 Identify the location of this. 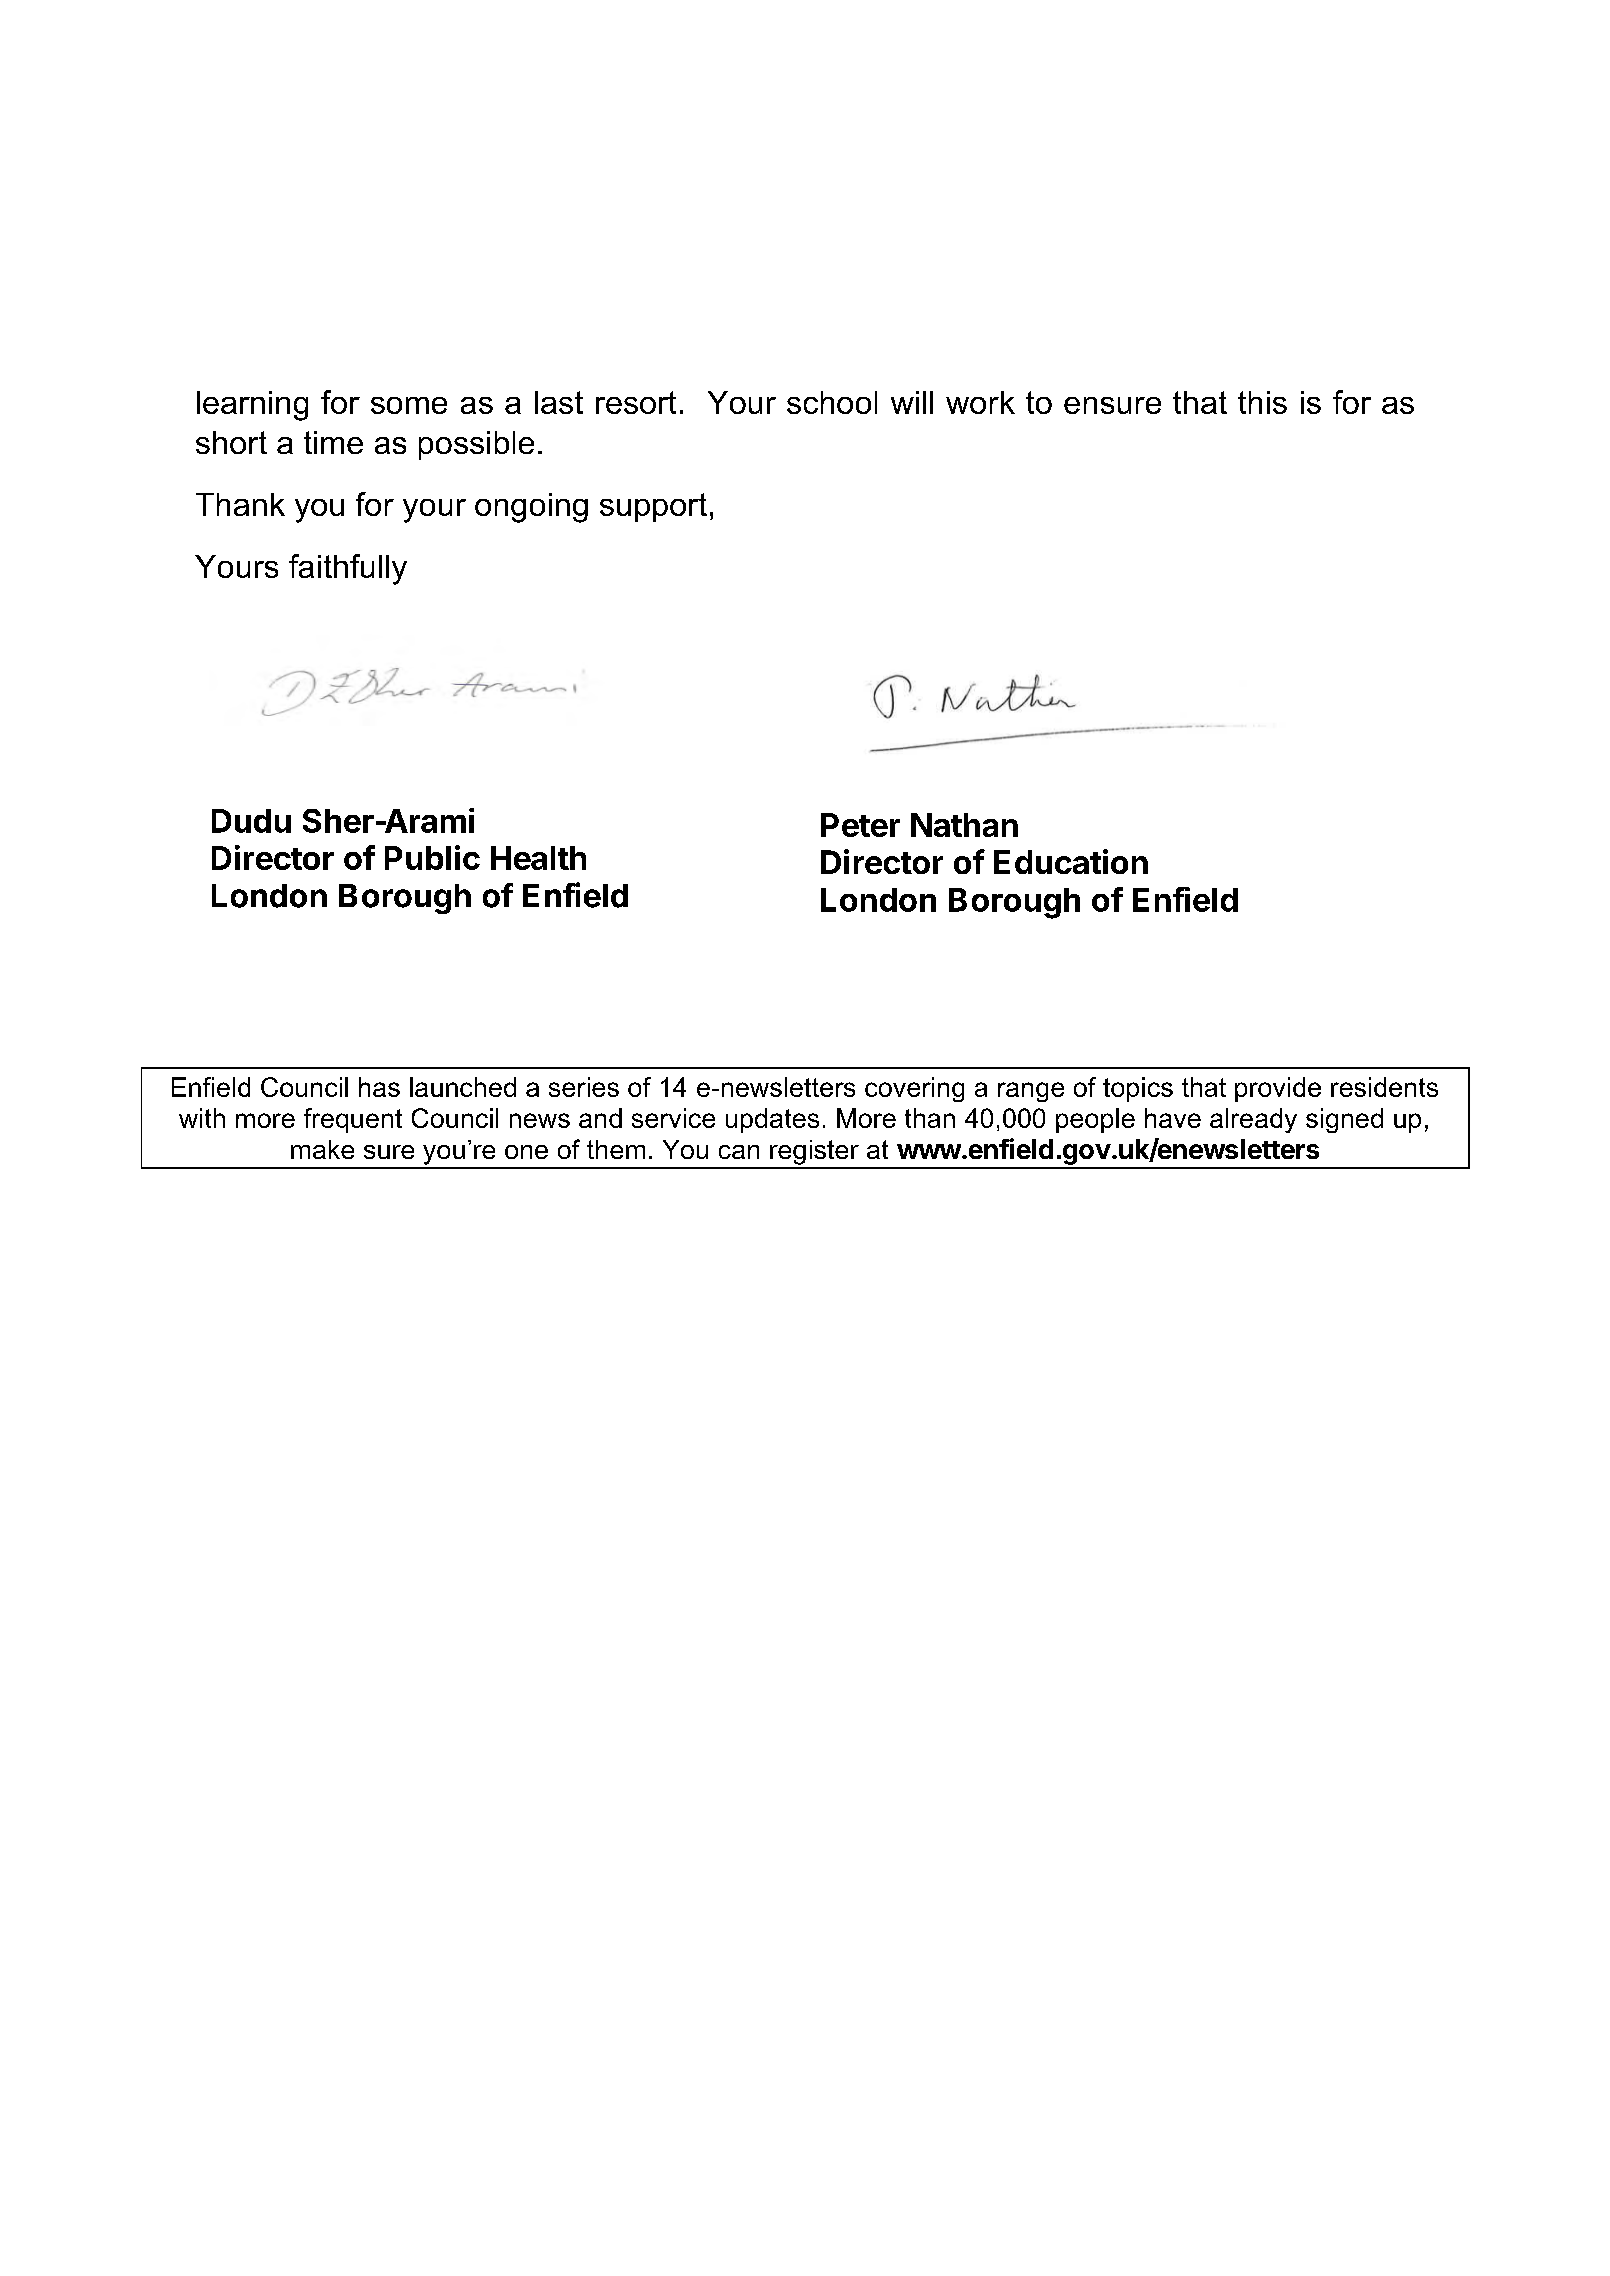
(1262, 402).
